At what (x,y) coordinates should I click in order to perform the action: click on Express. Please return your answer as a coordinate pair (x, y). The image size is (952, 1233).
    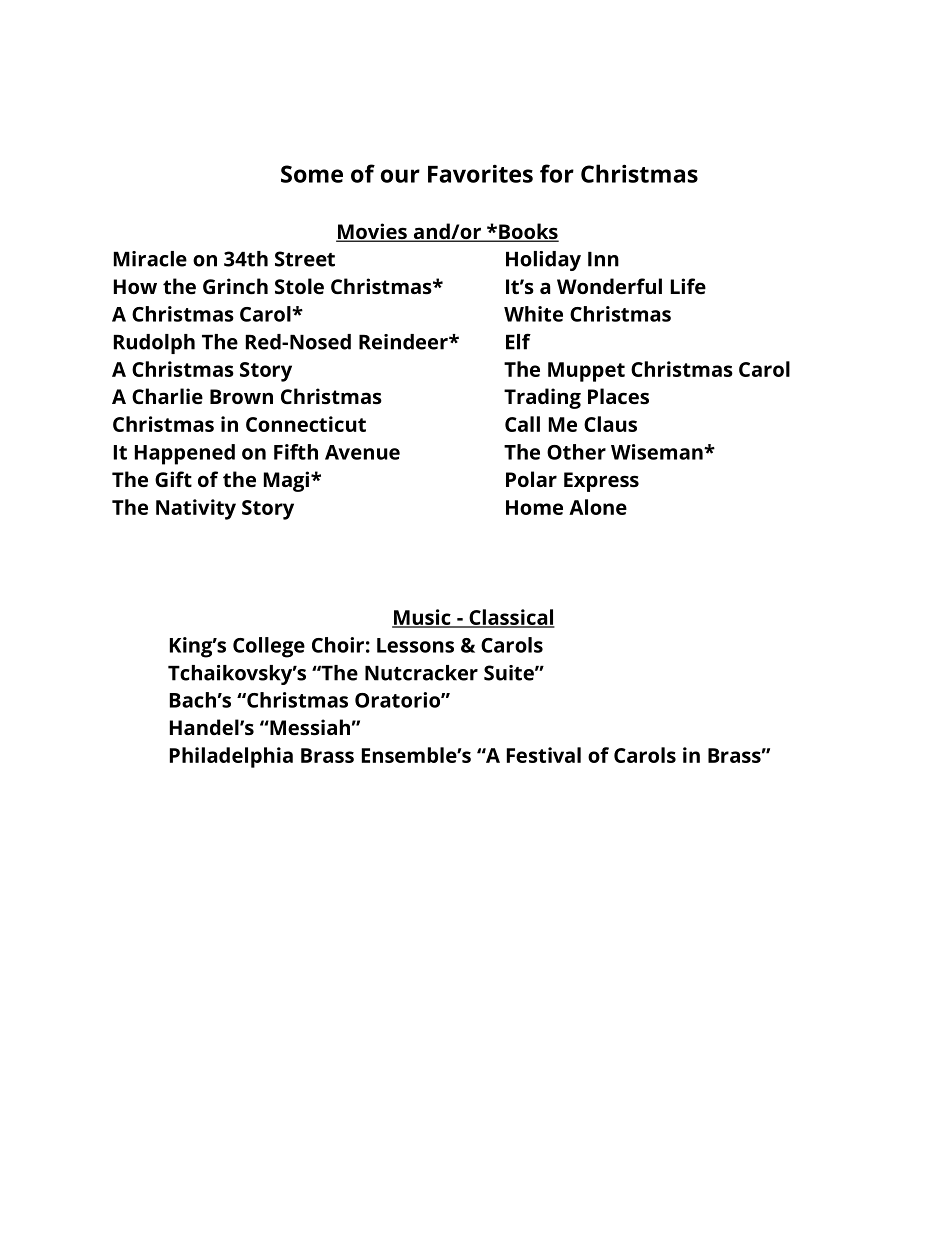
    Looking at the image, I should click on (601, 482).
